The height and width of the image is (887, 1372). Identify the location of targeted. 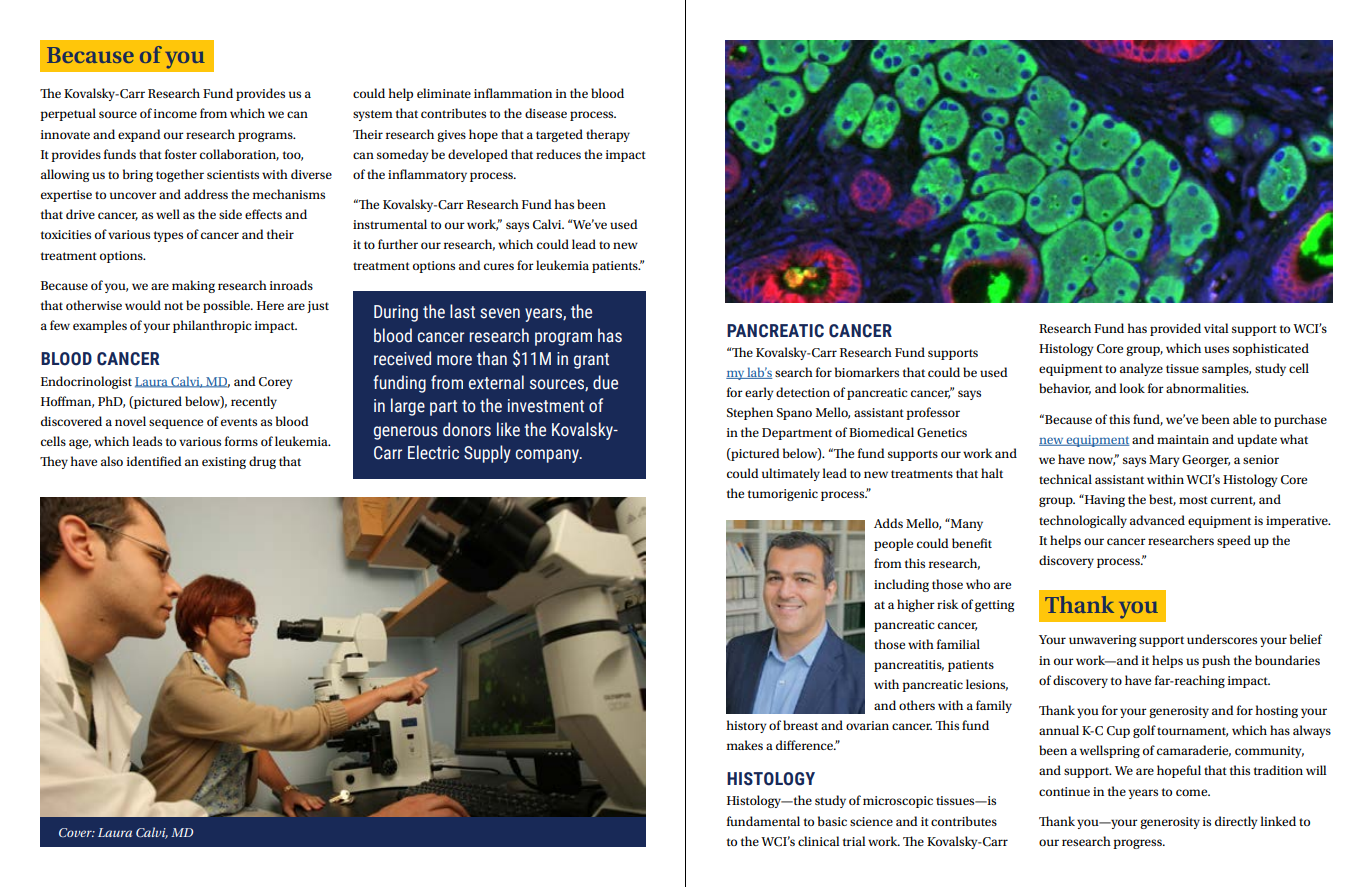
(559, 135).
